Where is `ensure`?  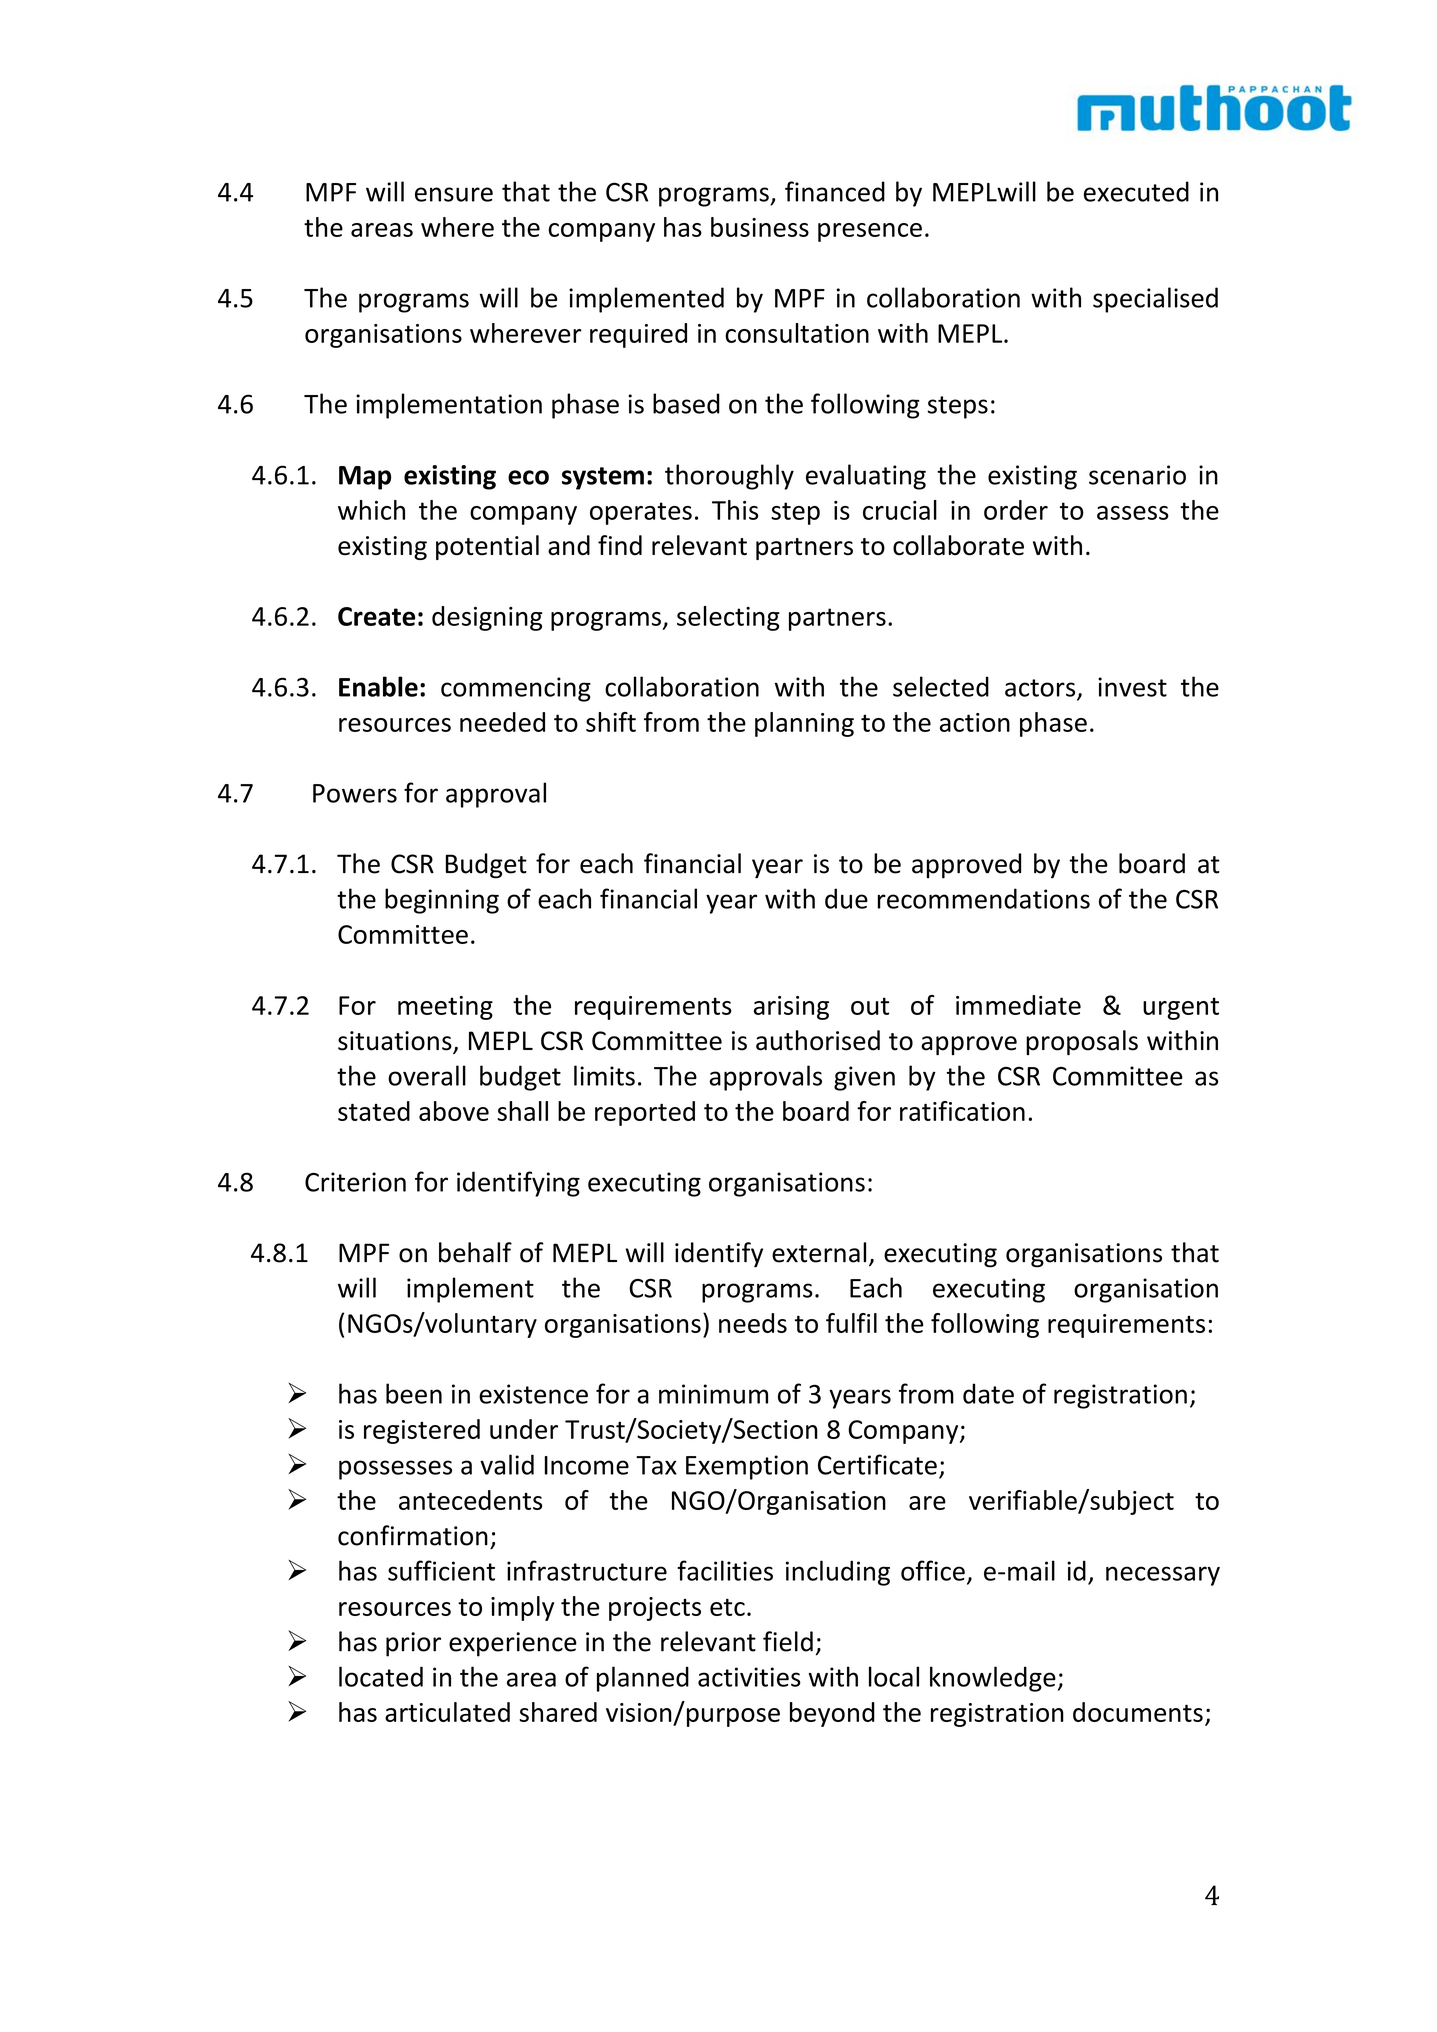
ensure is located at coordinates (454, 194).
